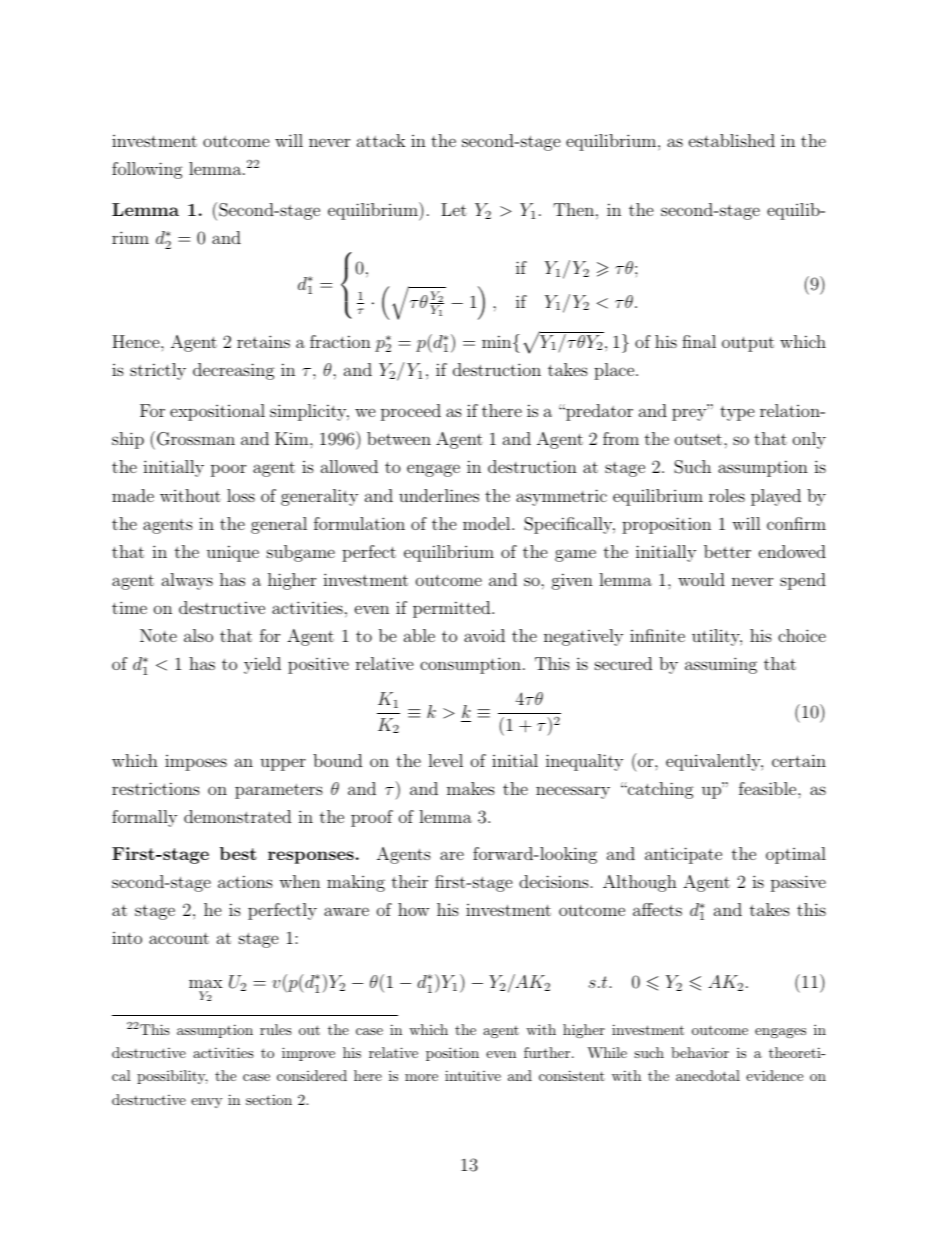  I want to click on intuitive, so click(473, 1075).
